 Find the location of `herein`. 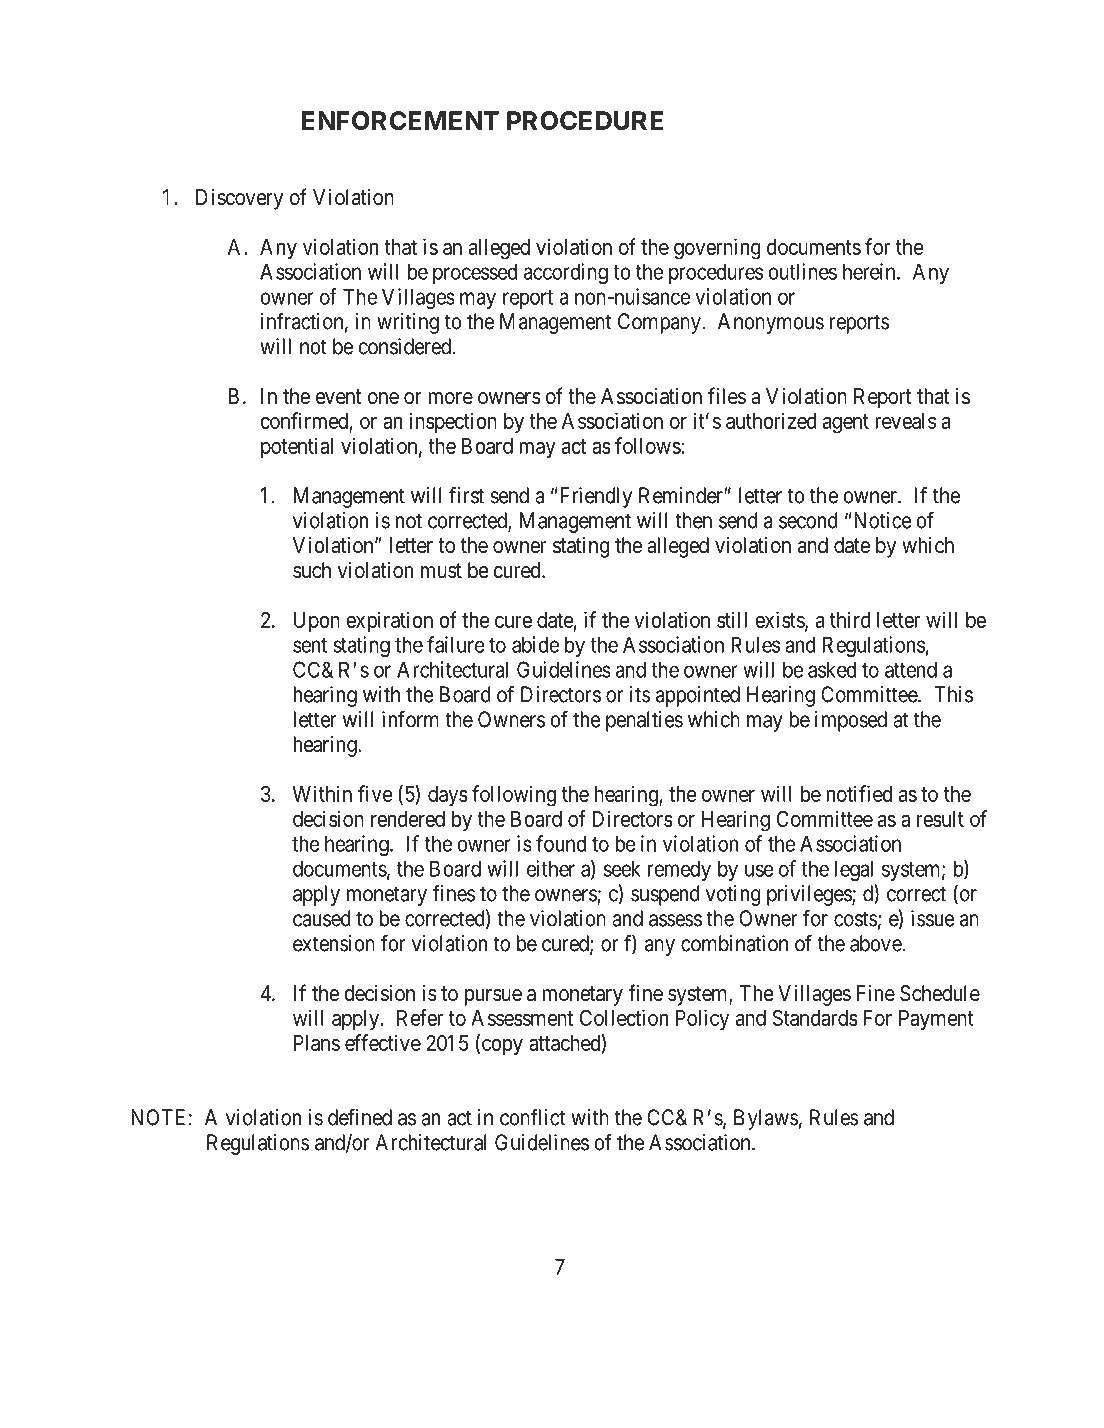

herein is located at coordinates (870, 271).
